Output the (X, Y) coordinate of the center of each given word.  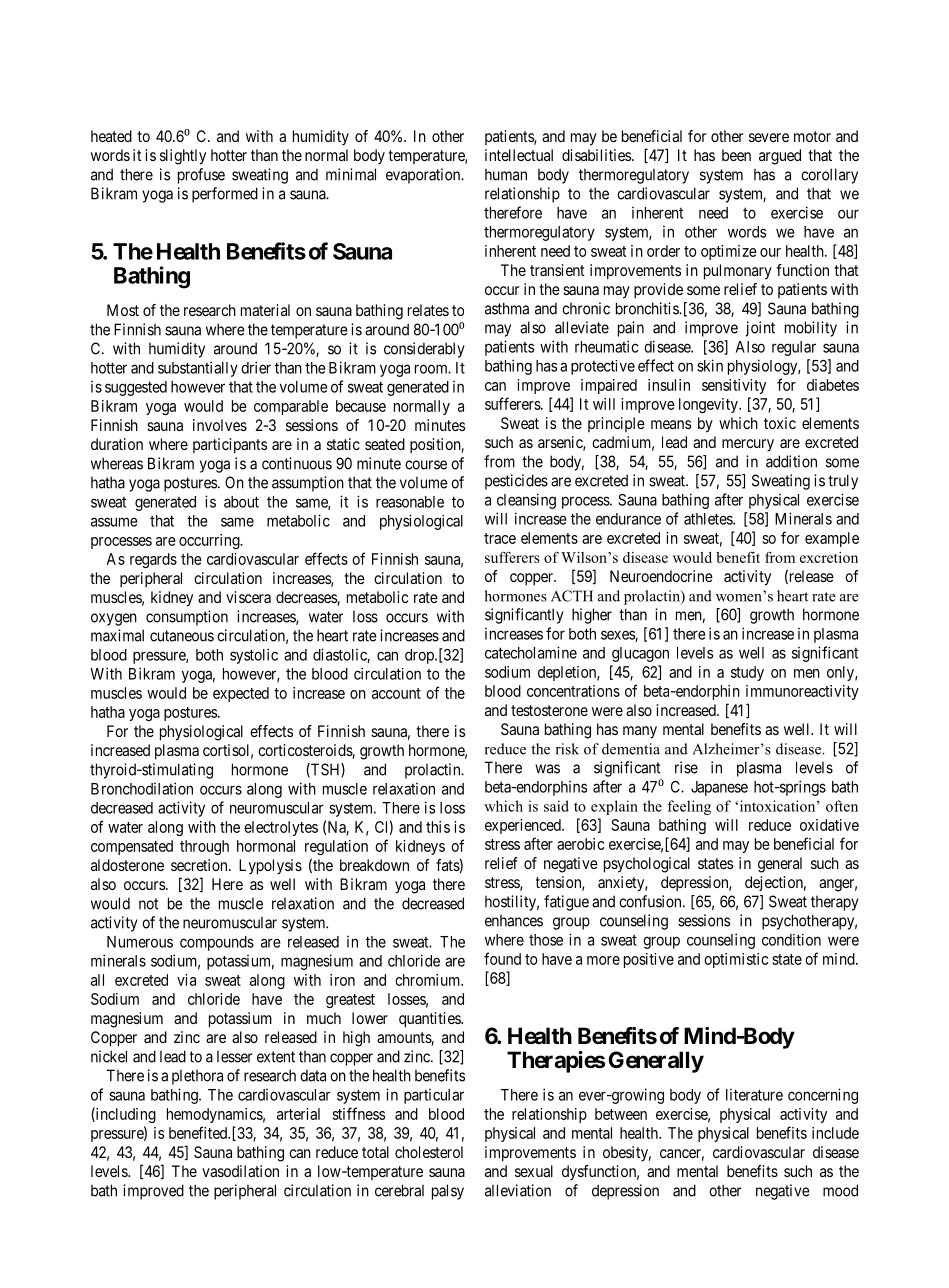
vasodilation (240, 1171)
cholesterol (429, 1152)
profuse (201, 176)
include (835, 1133)
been (736, 155)
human (506, 174)
